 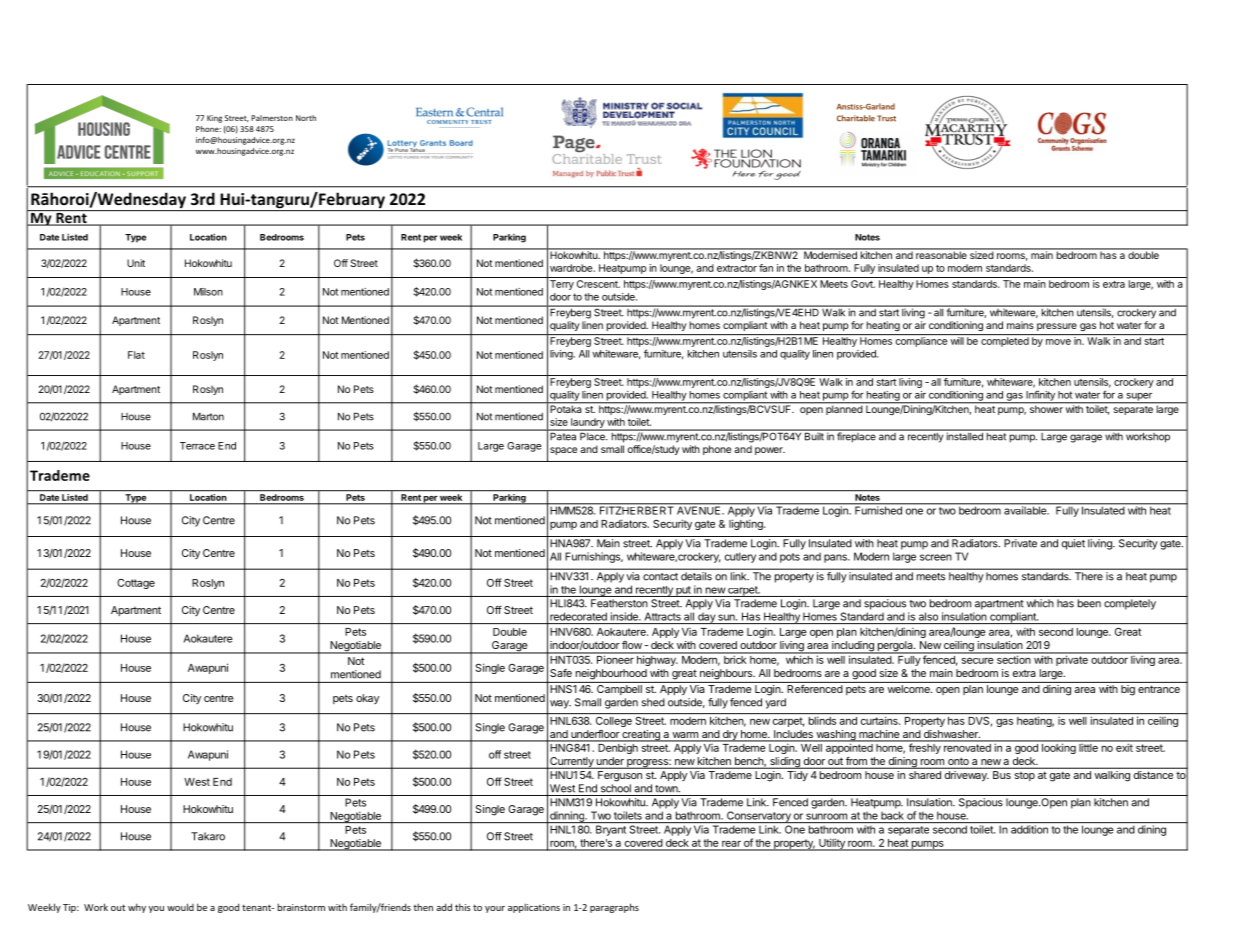 What do you see at coordinates (856, 118) in the screenshot?
I see `Charitable` at bounding box center [856, 118].
